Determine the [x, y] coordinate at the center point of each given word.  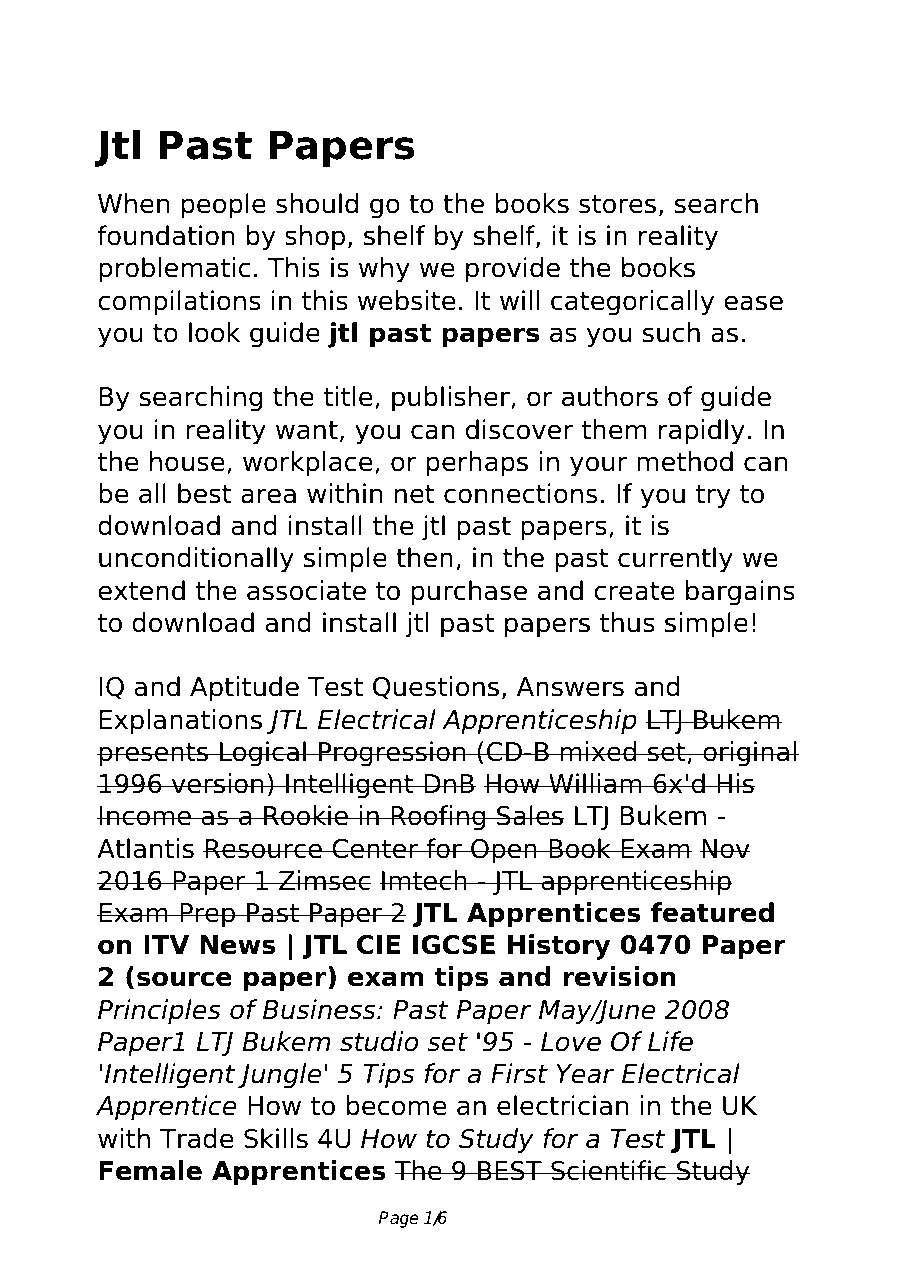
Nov [725, 849]
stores [617, 204]
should [317, 203]
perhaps [477, 464]
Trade [197, 1138]
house [187, 461]
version [217, 783]
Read [133, 51]
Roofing [438, 818]
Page [398, 1219]
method [685, 461]
